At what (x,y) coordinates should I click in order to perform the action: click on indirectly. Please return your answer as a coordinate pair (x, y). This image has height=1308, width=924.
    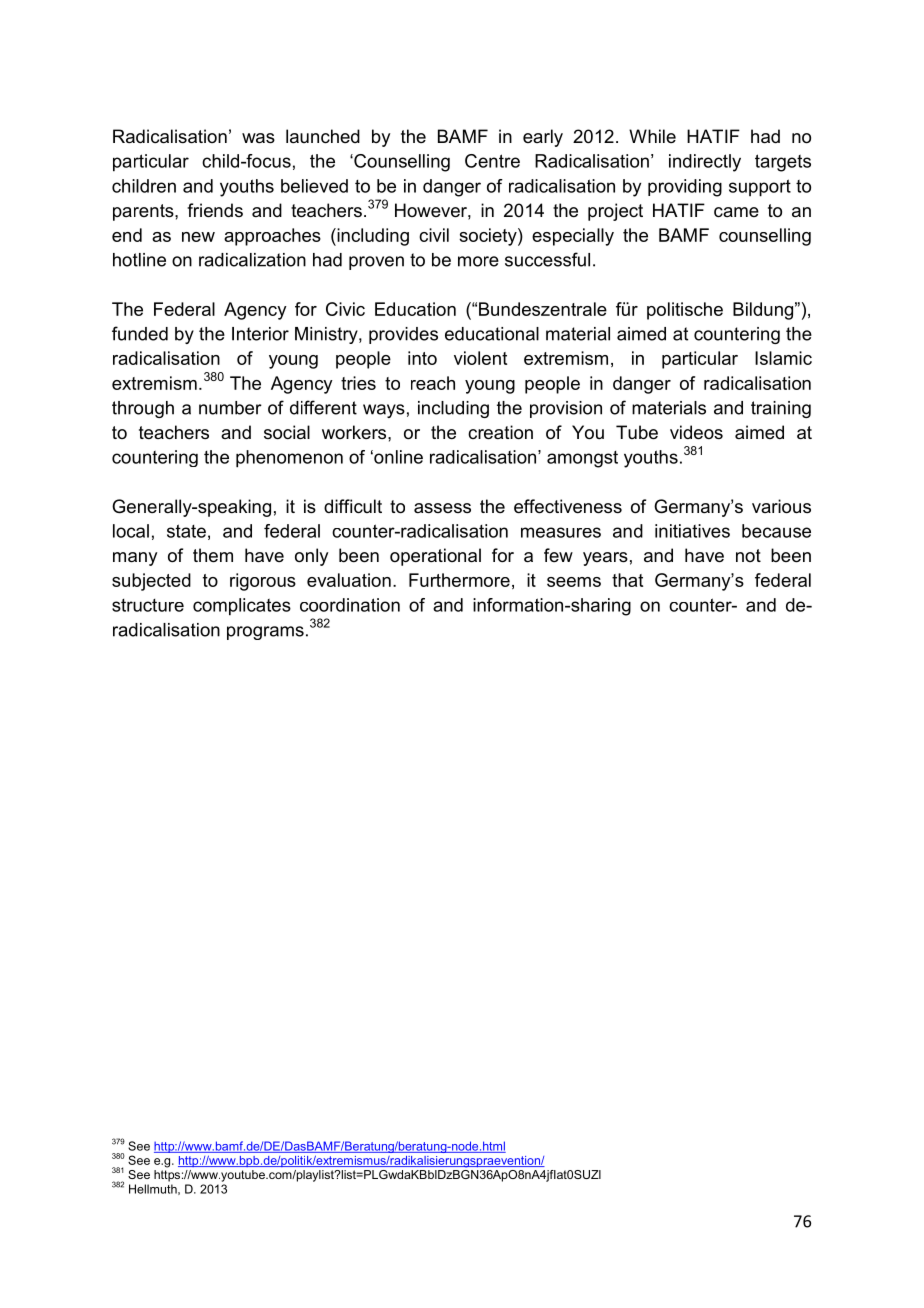
    Looking at the image, I should click on (705, 163).
